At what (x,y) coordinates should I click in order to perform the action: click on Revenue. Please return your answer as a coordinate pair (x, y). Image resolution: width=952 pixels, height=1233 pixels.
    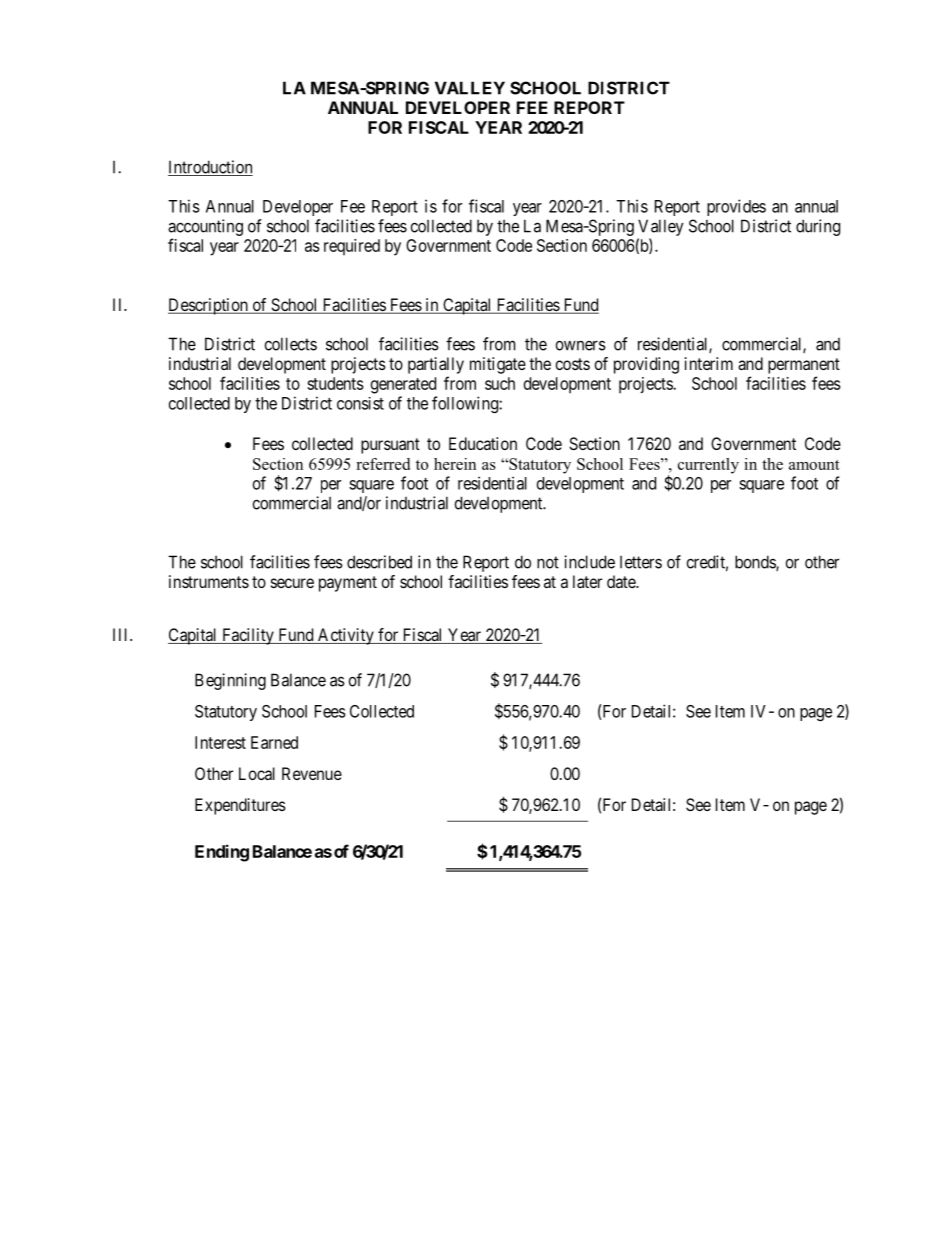
    Looking at the image, I should click on (312, 773).
